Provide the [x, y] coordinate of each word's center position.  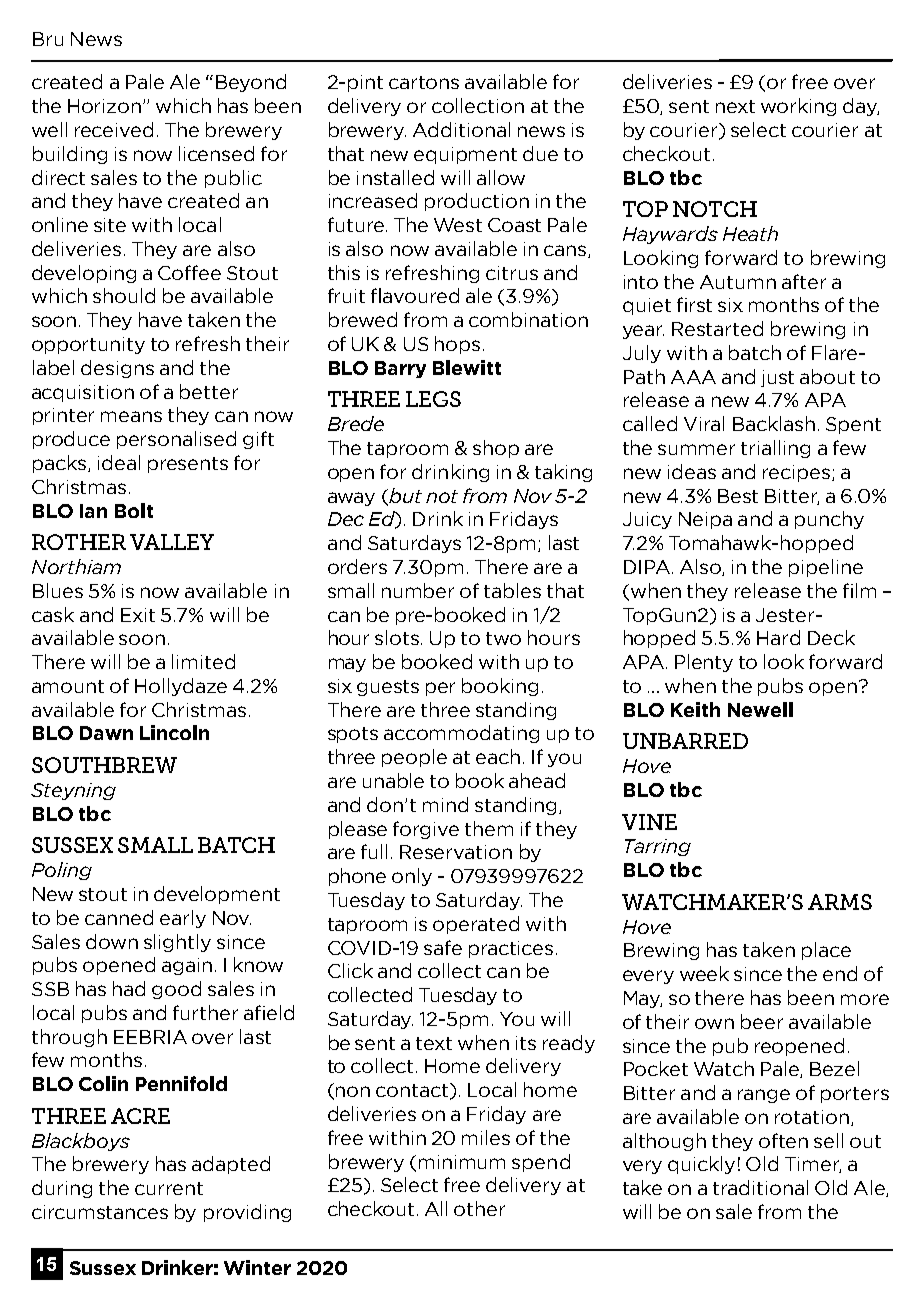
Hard [778, 637]
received [114, 129]
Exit [138, 615]
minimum [462, 1162]
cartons [424, 82]
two [503, 638]
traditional [760, 1187]
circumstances [100, 1212]
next [735, 106]
